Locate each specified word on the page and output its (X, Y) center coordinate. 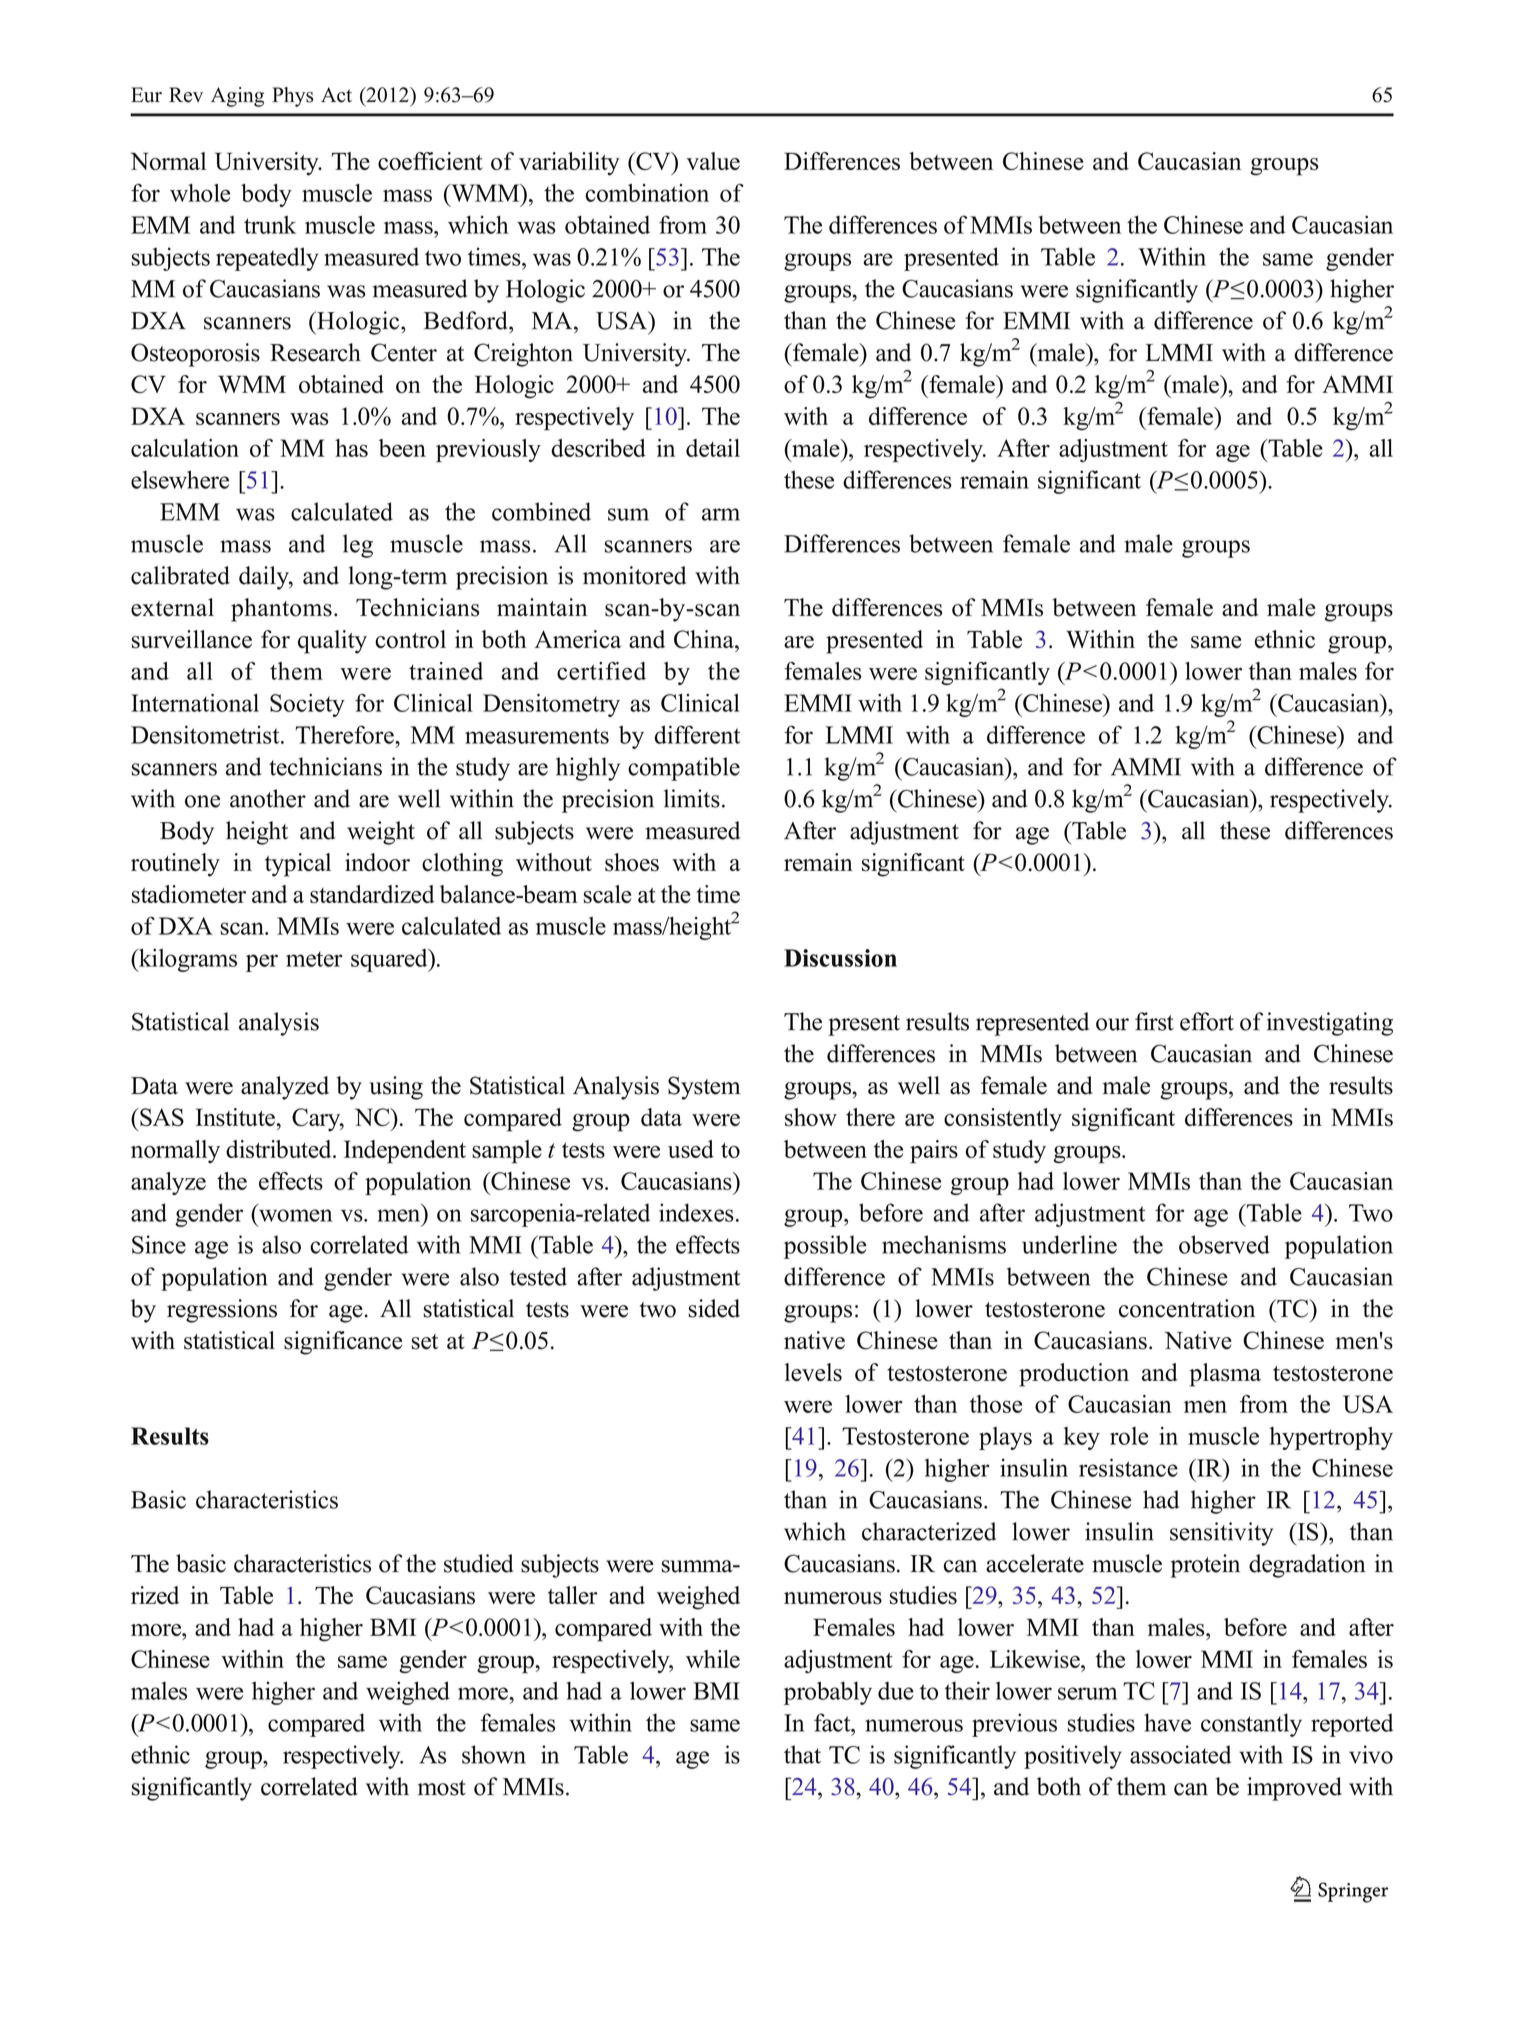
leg (358, 546)
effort (1207, 1021)
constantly (1251, 1725)
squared (390, 960)
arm (721, 514)
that (802, 1754)
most (442, 1788)
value (713, 161)
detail (713, 448)
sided (714, 1308)
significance (343, 1343)
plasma (1225, 1375)
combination (647, 193)
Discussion (840, 958)
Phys (292, 97)
